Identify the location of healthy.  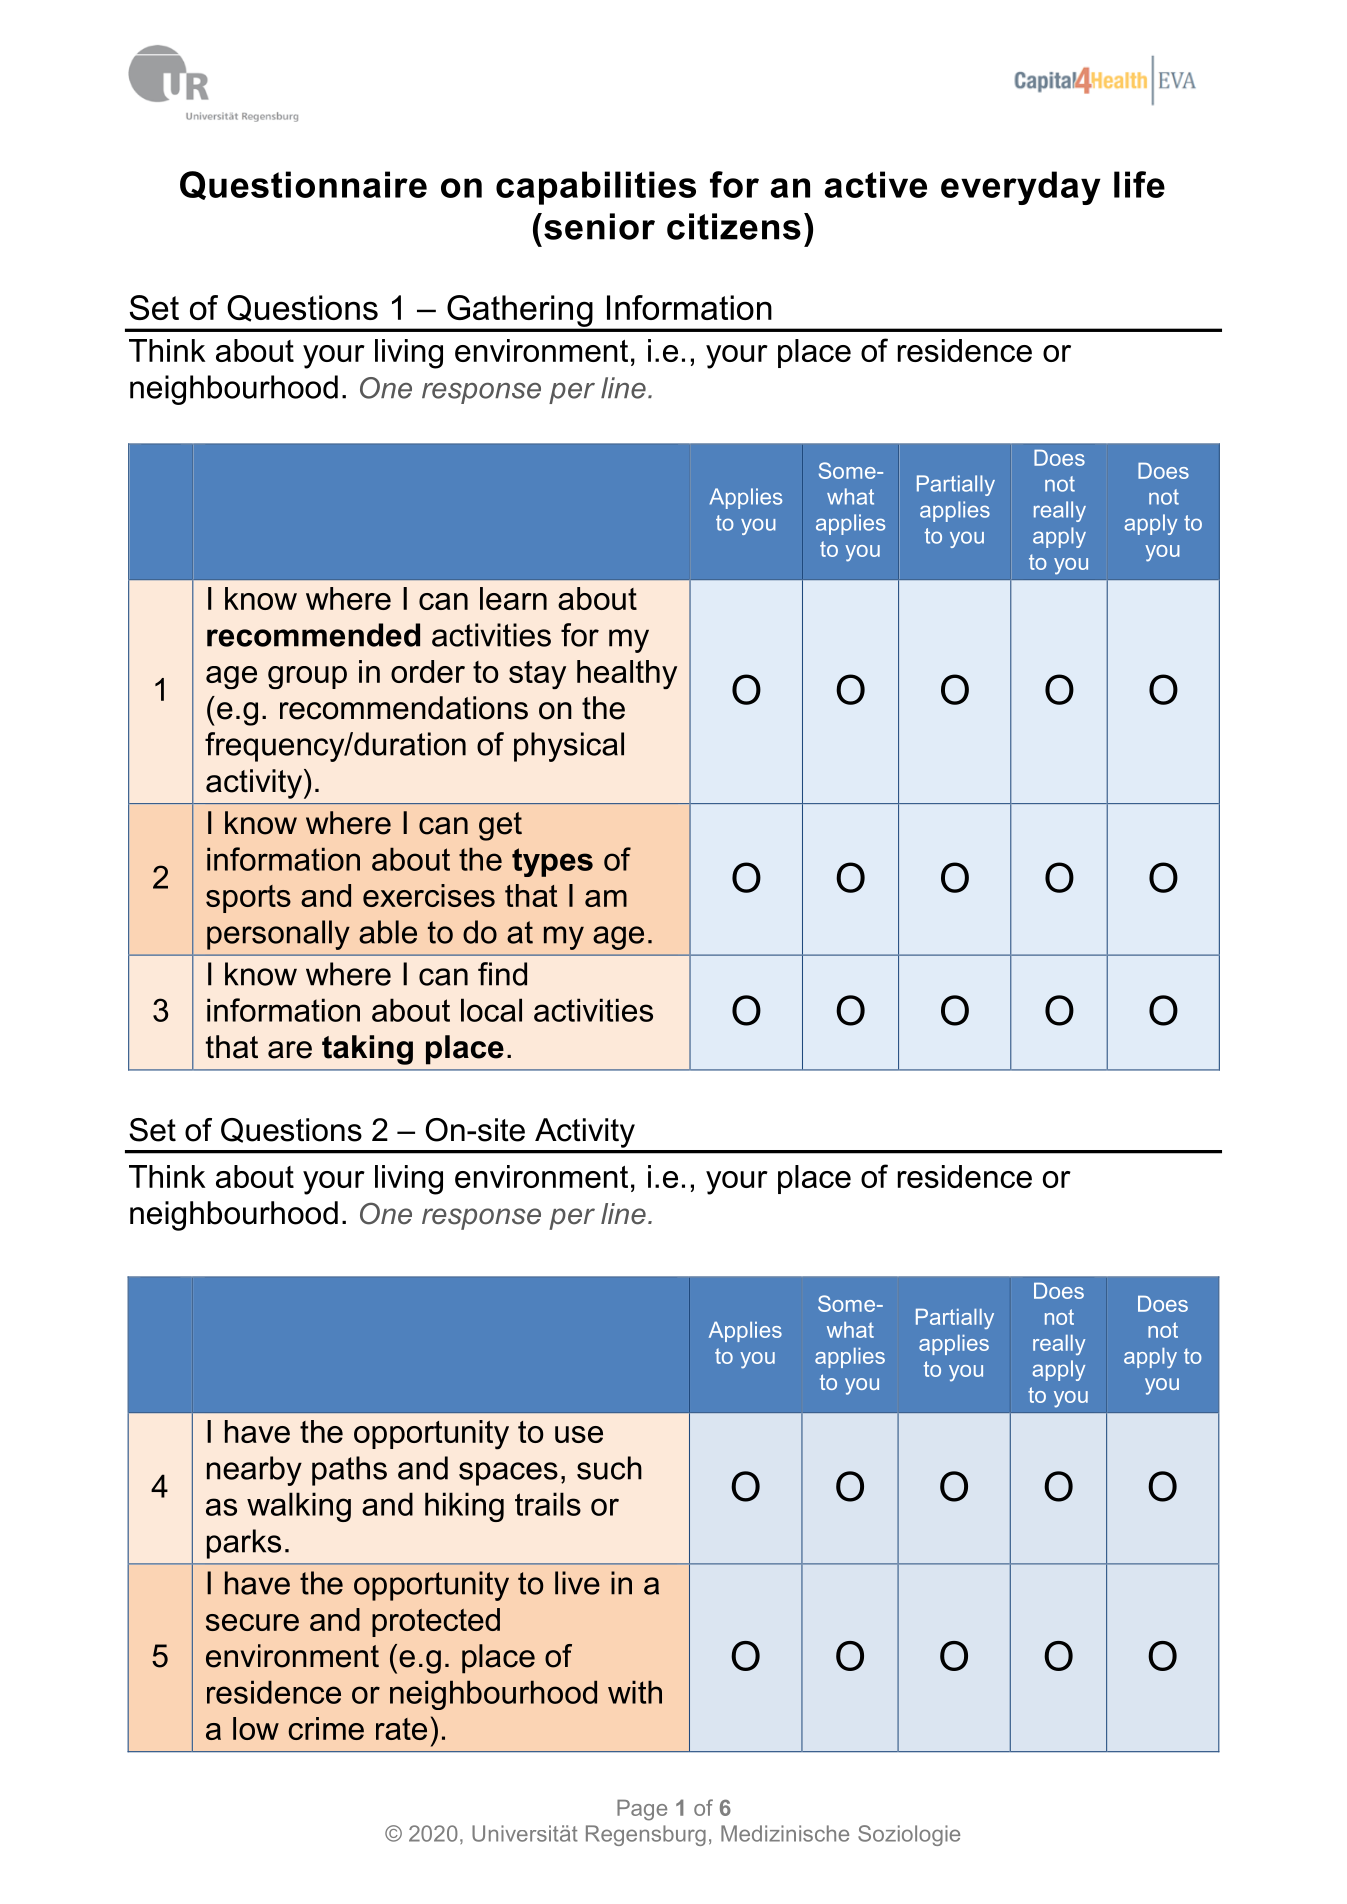
(627, 674).
